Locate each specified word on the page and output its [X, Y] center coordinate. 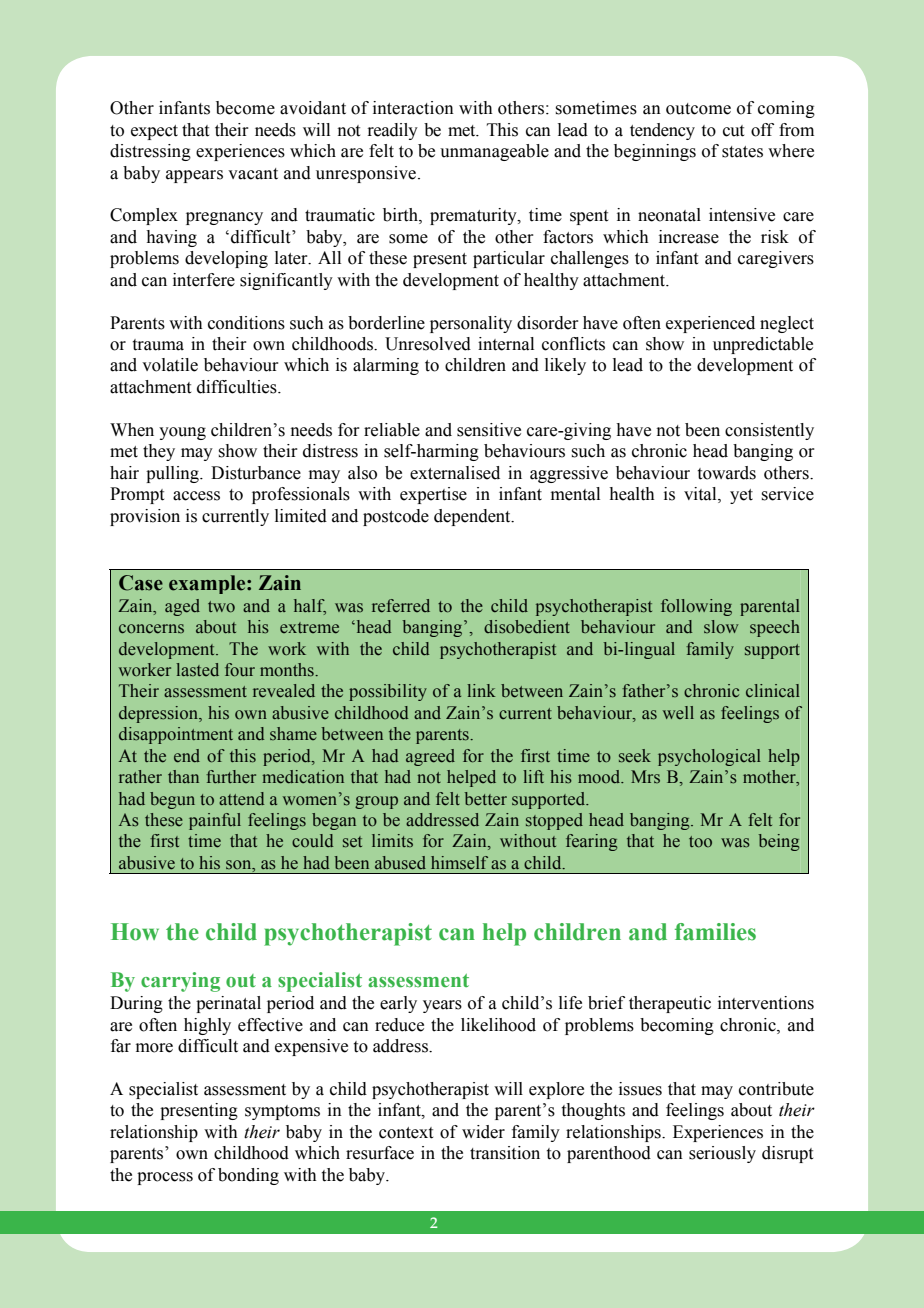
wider [483, 1132]
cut [733, 131]
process [165, 1178]
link [481, 690]
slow [721, 627]
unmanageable [494, 152]
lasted [197, 670]
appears [194, 176]
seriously [722, 1154]
